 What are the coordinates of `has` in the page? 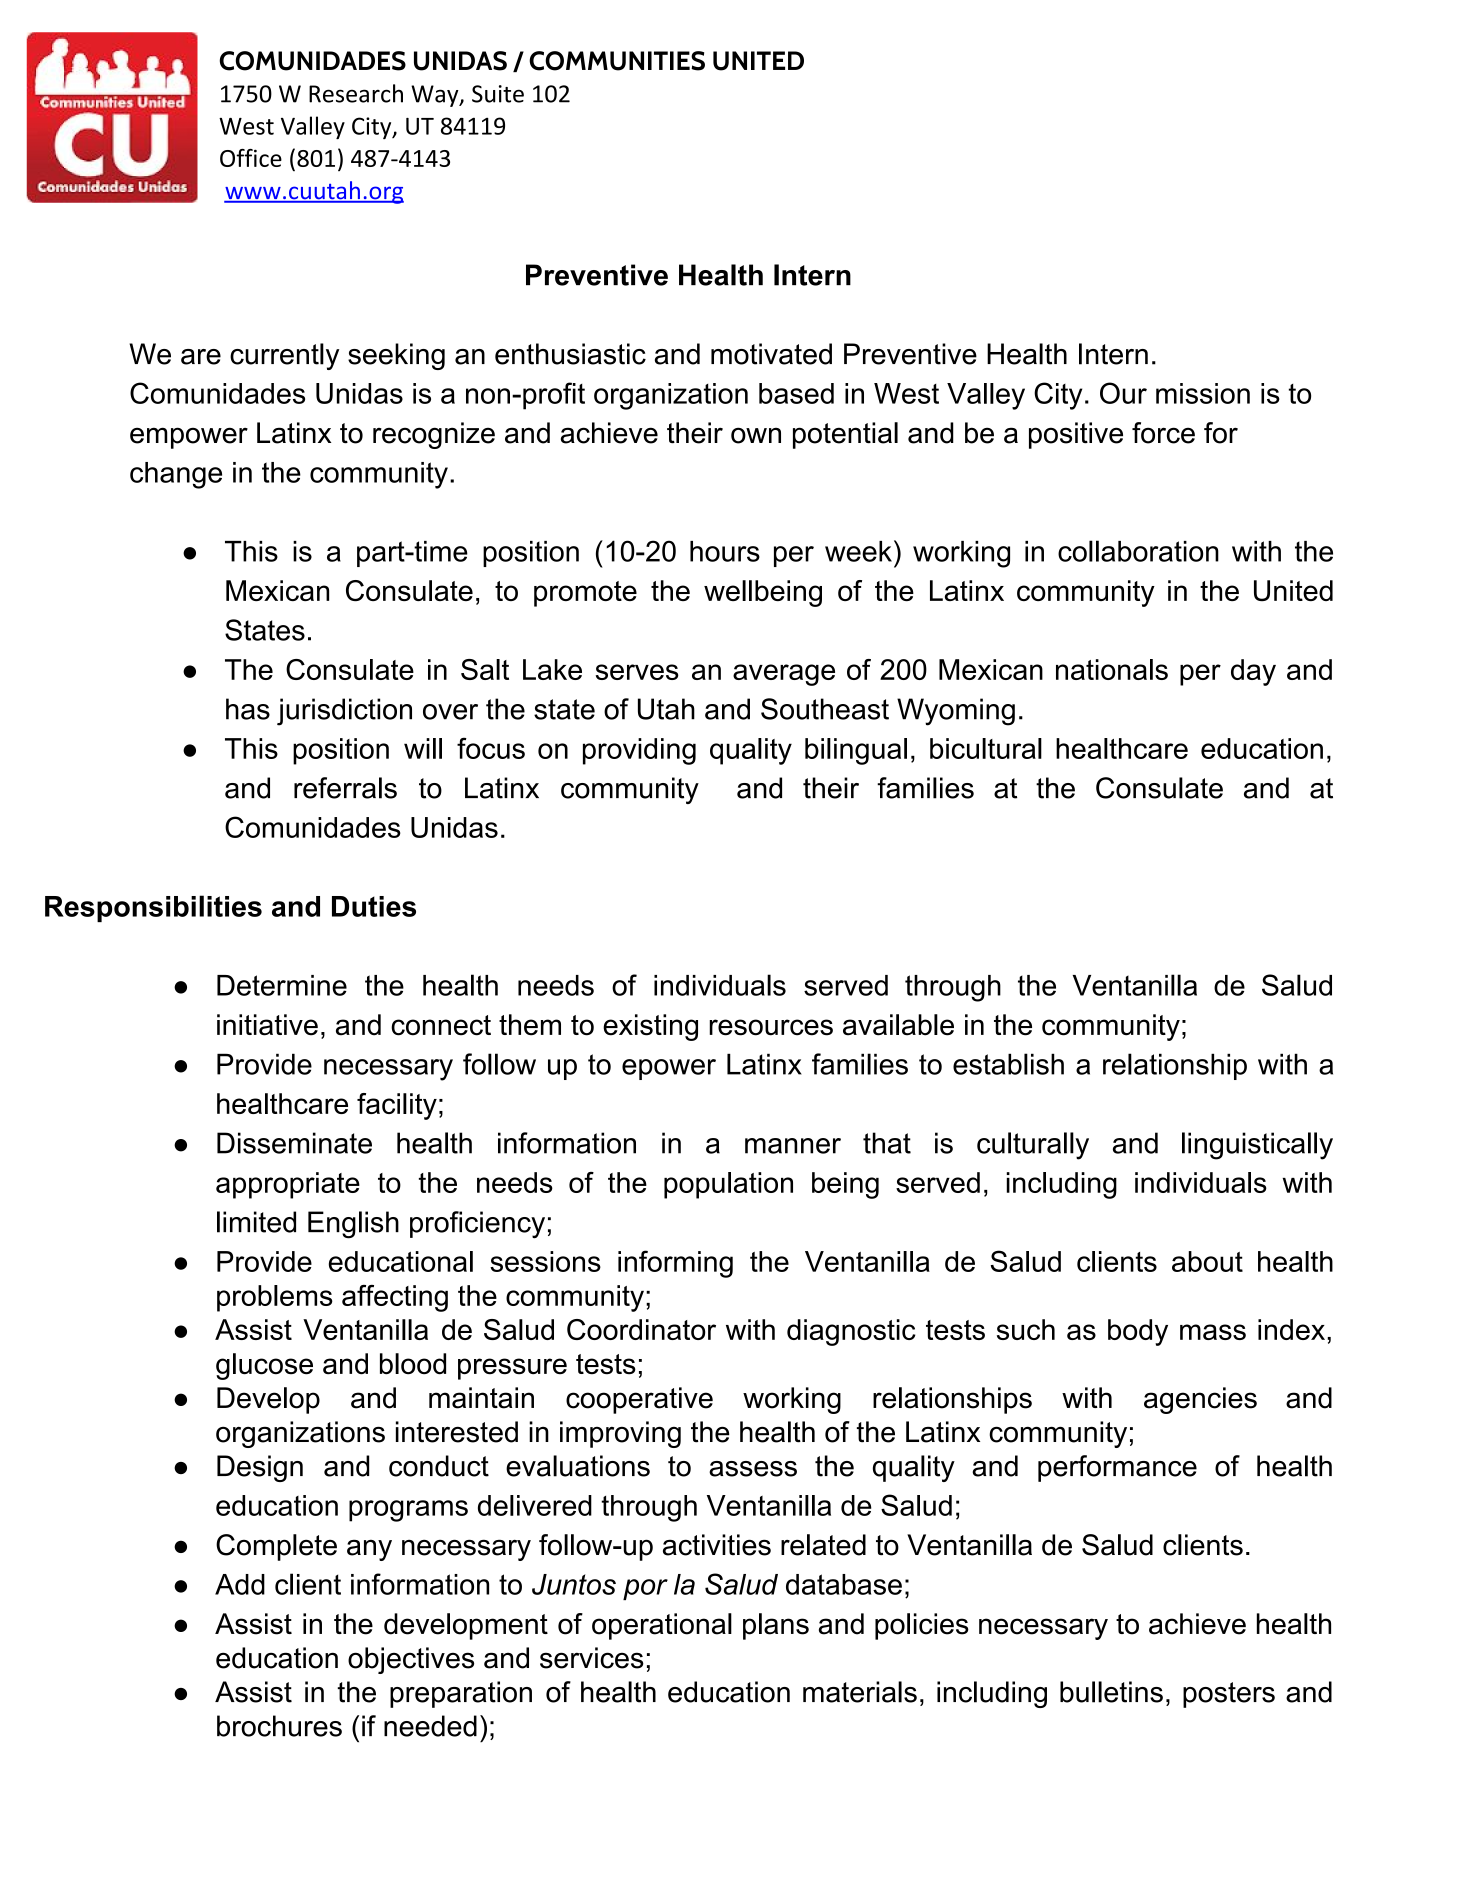 It's located at (248, 709).
